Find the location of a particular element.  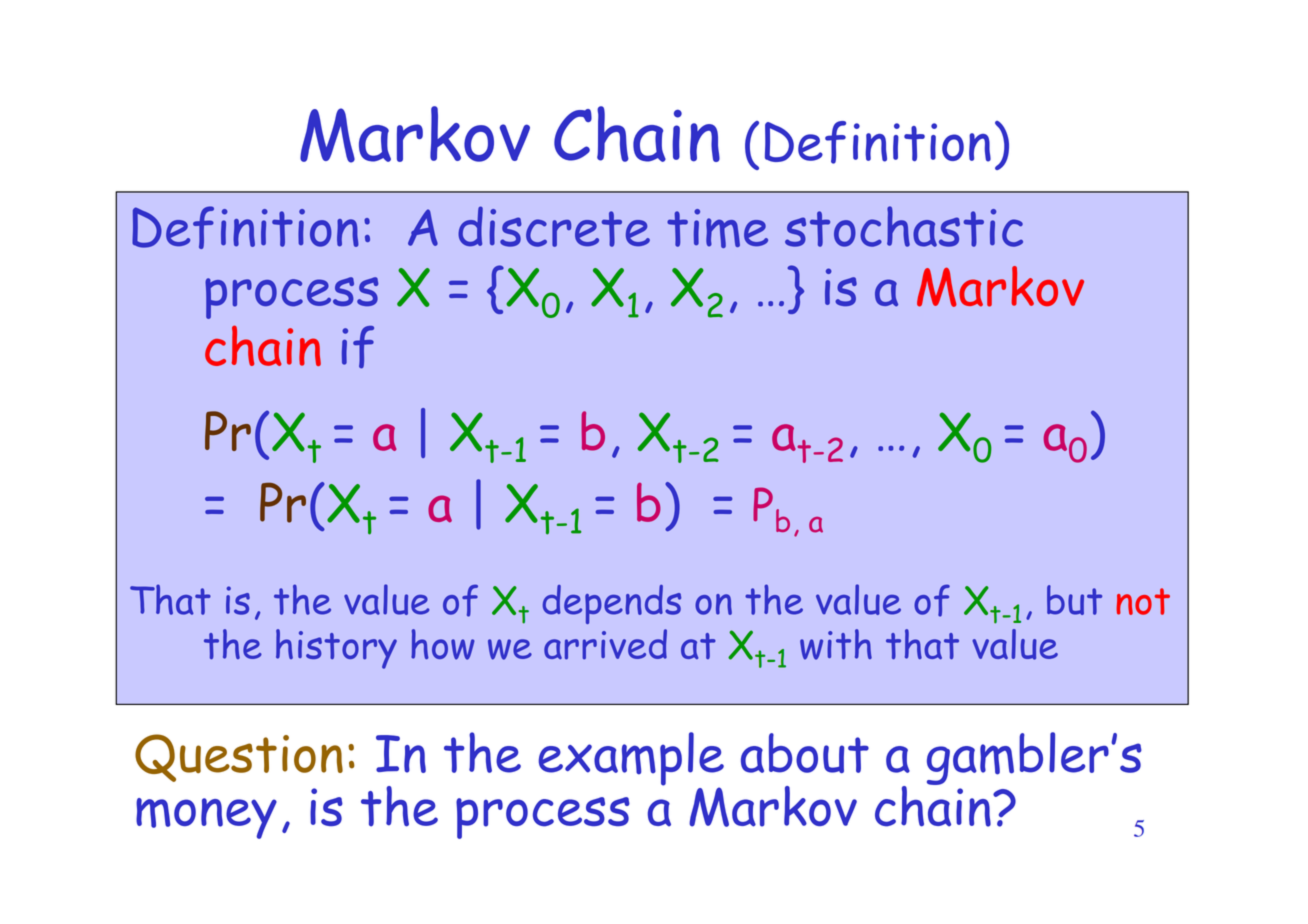

discrete is located at coordinates (554, 226).
